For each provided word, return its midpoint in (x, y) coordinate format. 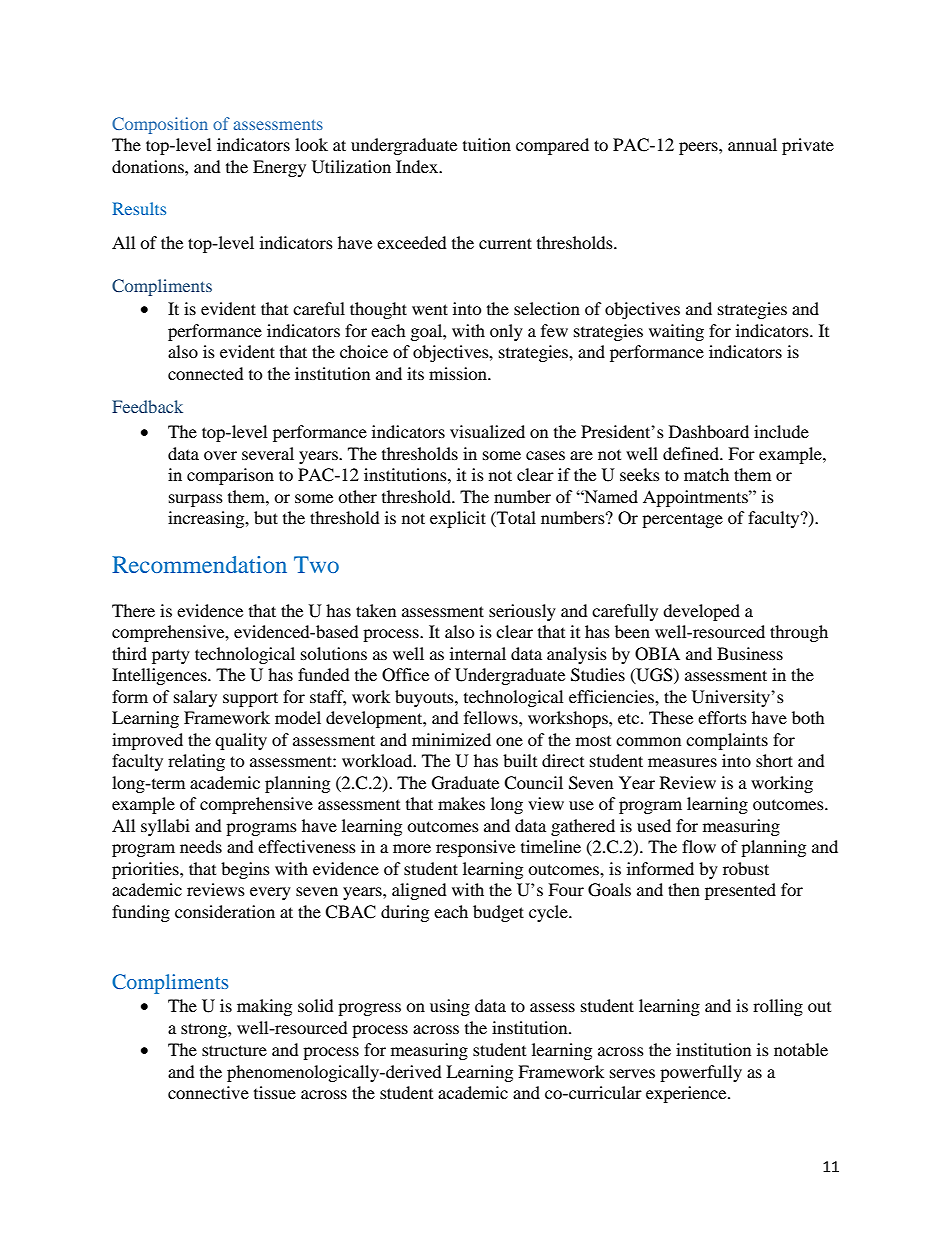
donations (149, 166)
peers (699, 148)
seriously (522, 612)
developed (701, 612)
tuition (487, 144)
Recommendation (199, 564)
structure (234, 1050)
